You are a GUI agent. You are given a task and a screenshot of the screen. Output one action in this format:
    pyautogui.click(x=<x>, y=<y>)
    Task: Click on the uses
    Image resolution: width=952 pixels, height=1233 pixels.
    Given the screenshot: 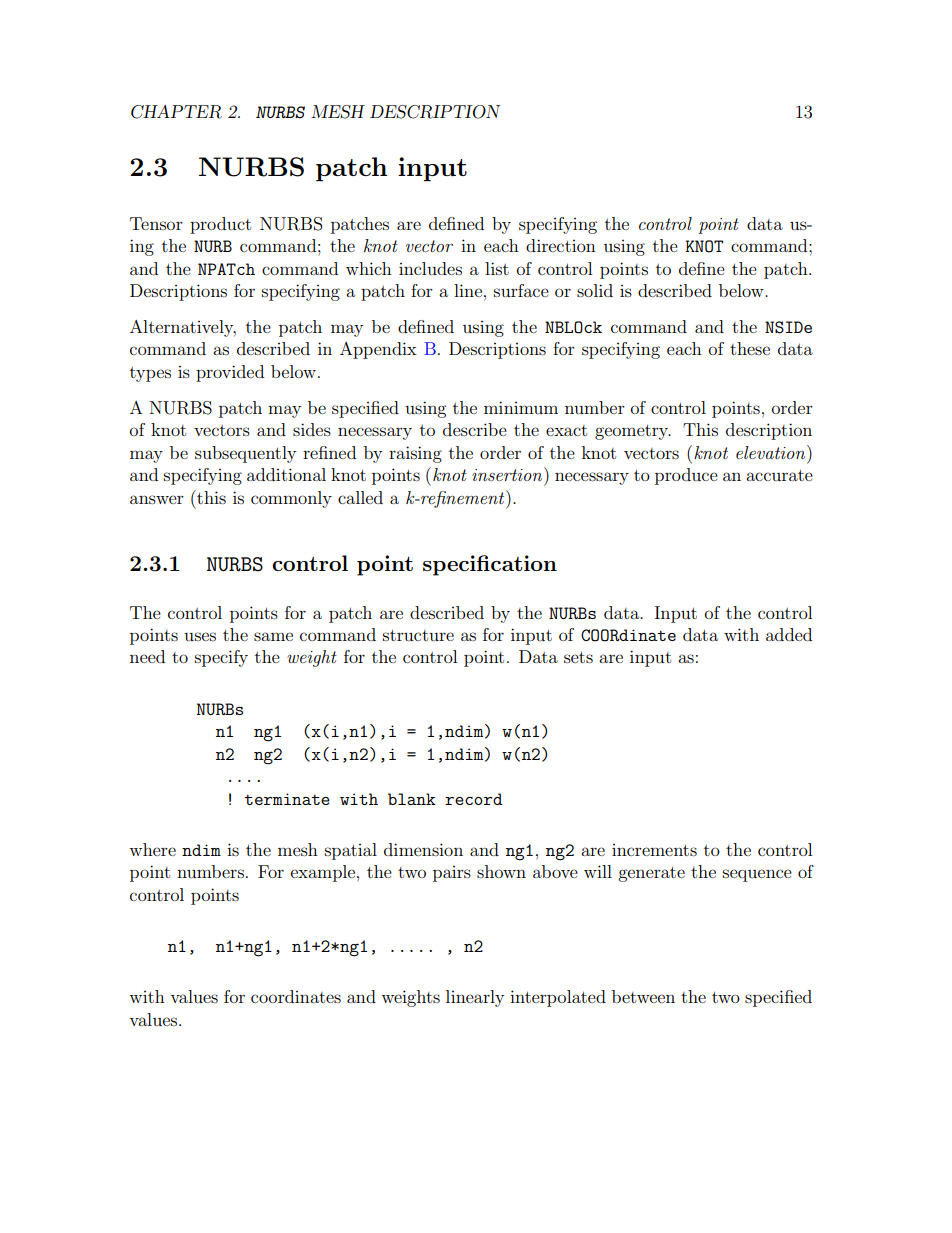 What is the action you would take?
    pyautogui.click(x=200, y=636)
